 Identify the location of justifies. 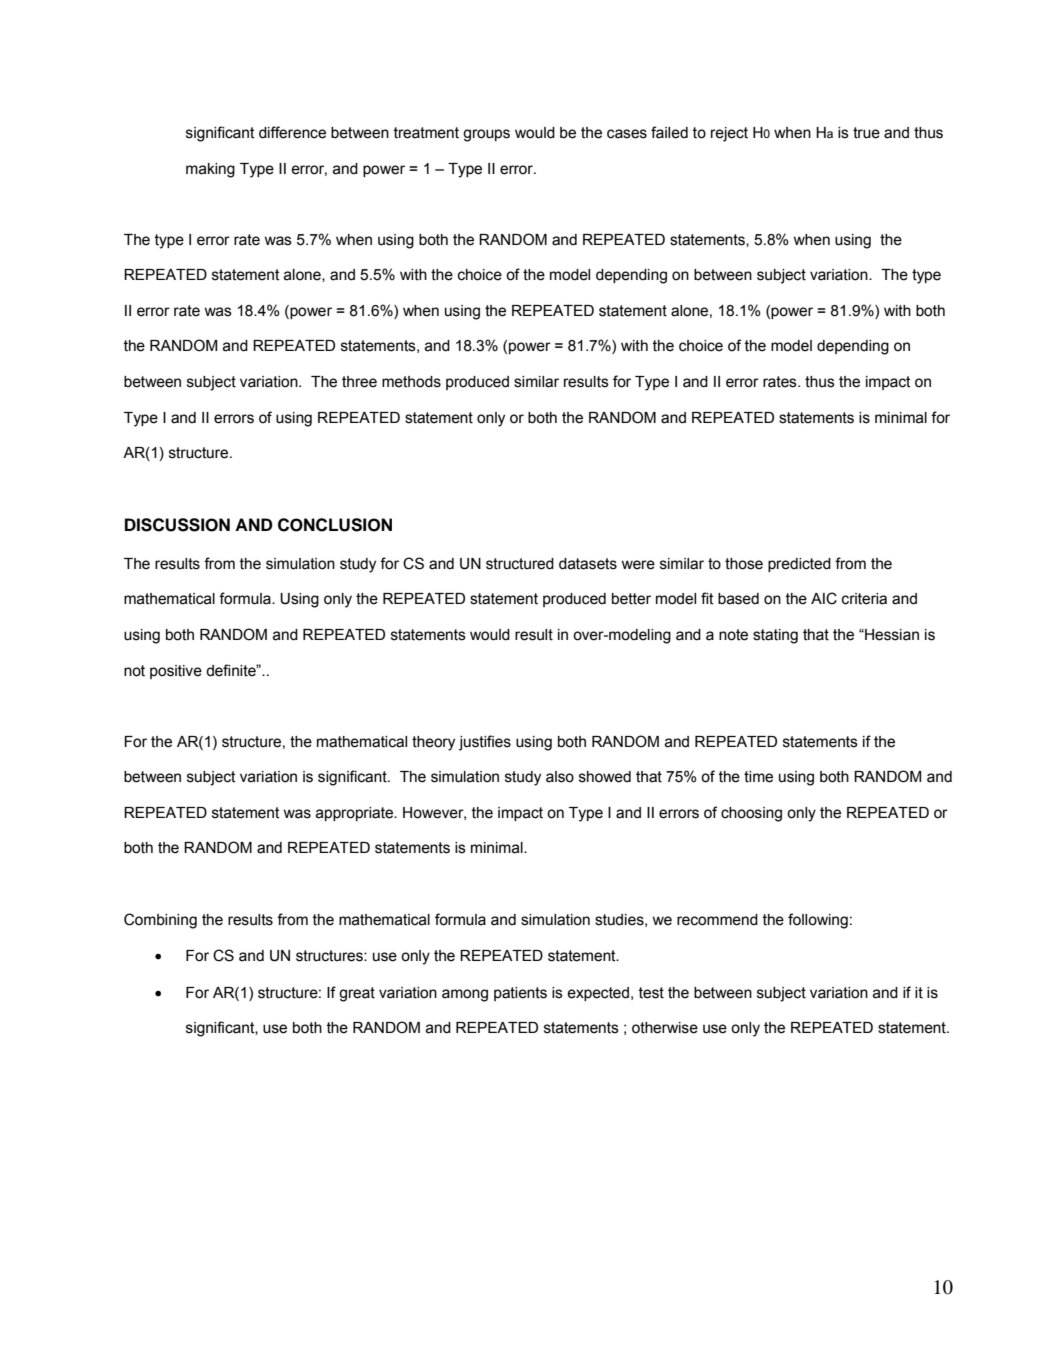
(485, 743).
